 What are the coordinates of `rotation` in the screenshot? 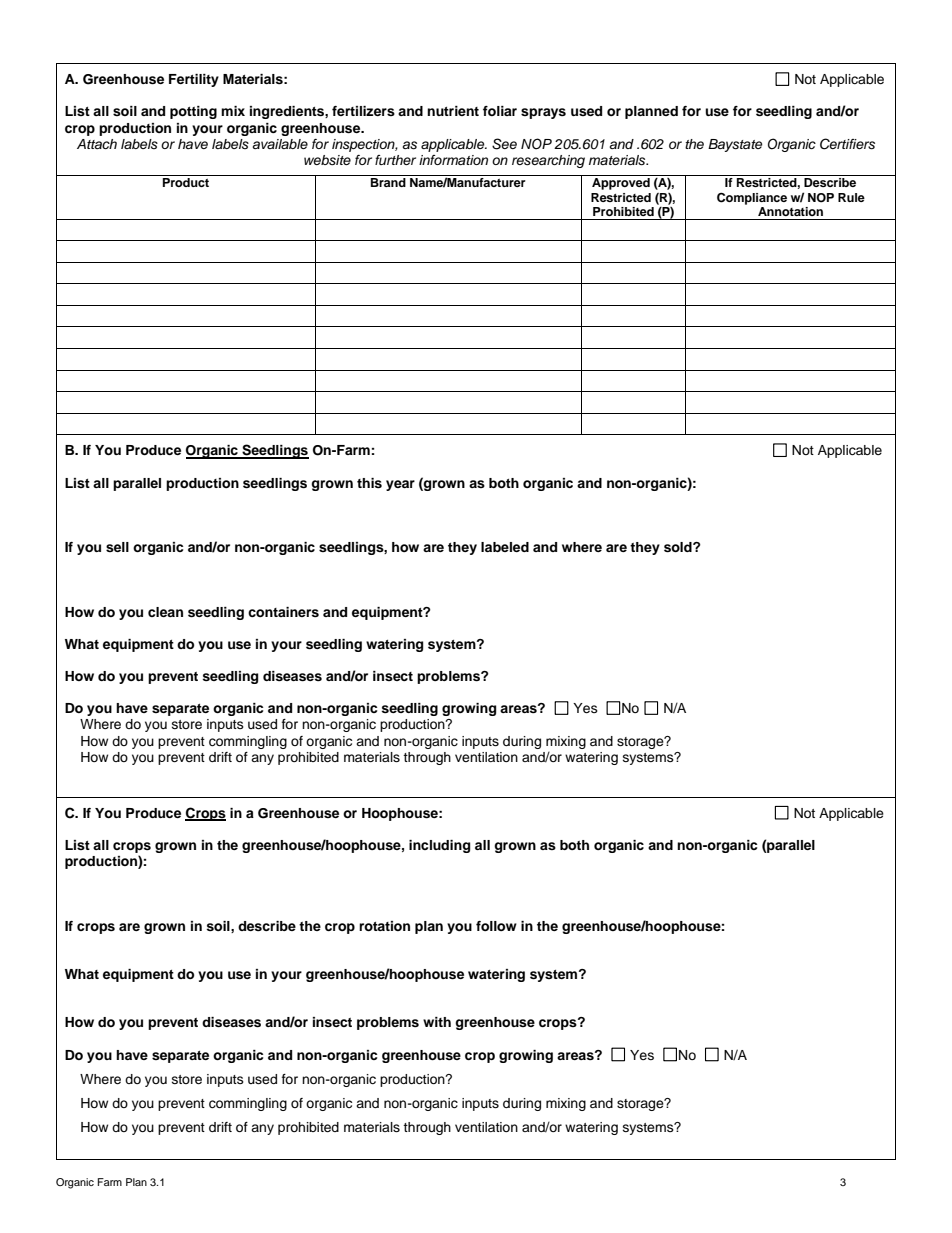 It's located at (384, 926).
